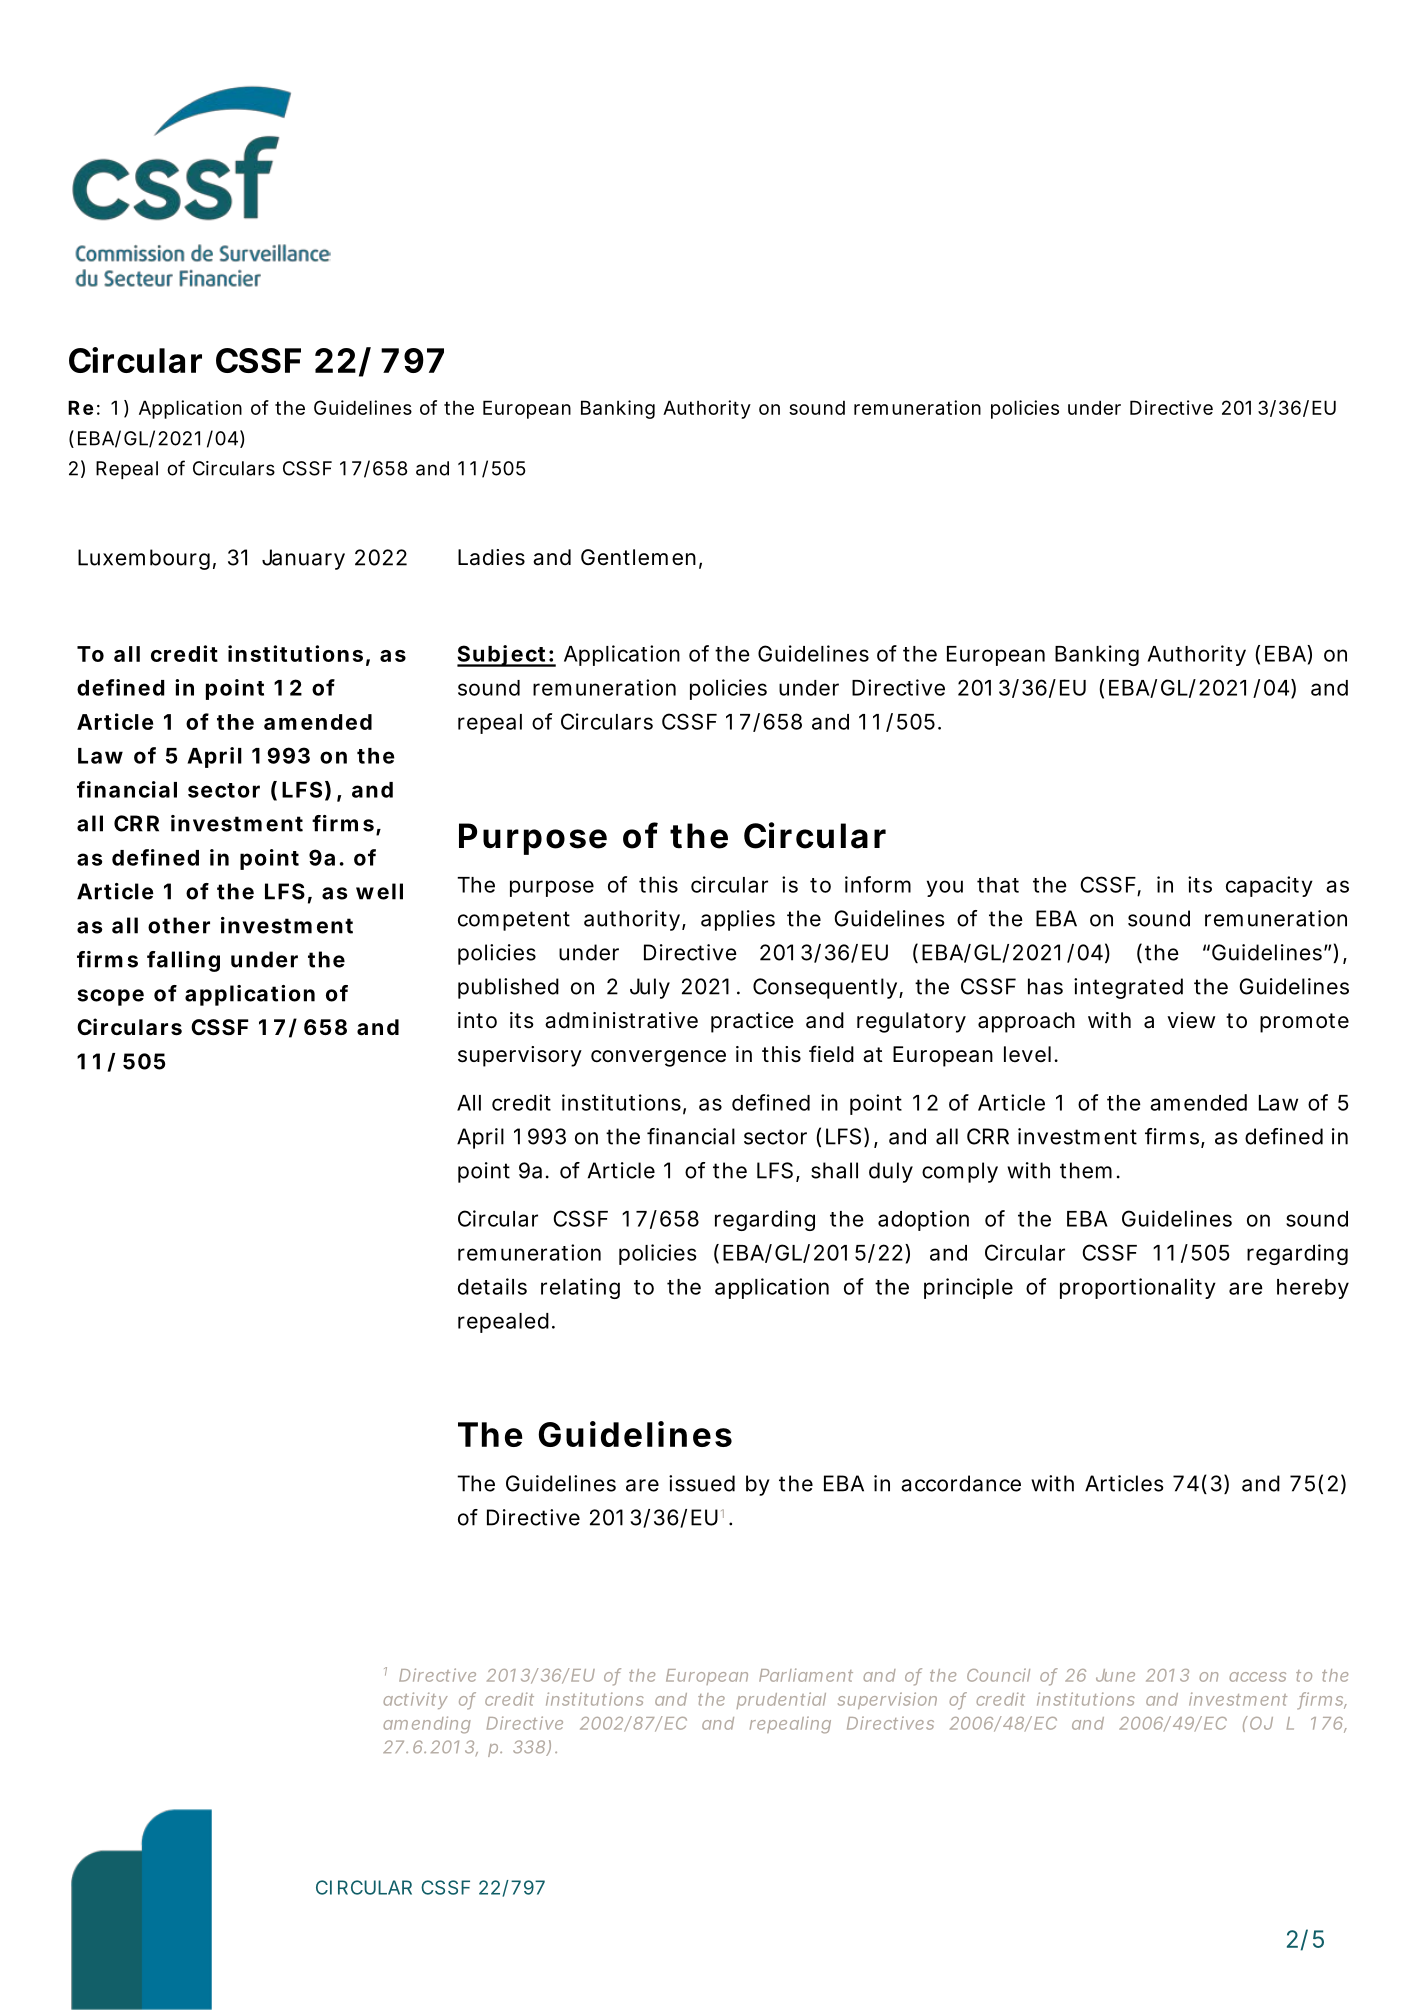 The image size is (1421, 2010). I want to click on them, so click(1086, 1170).
